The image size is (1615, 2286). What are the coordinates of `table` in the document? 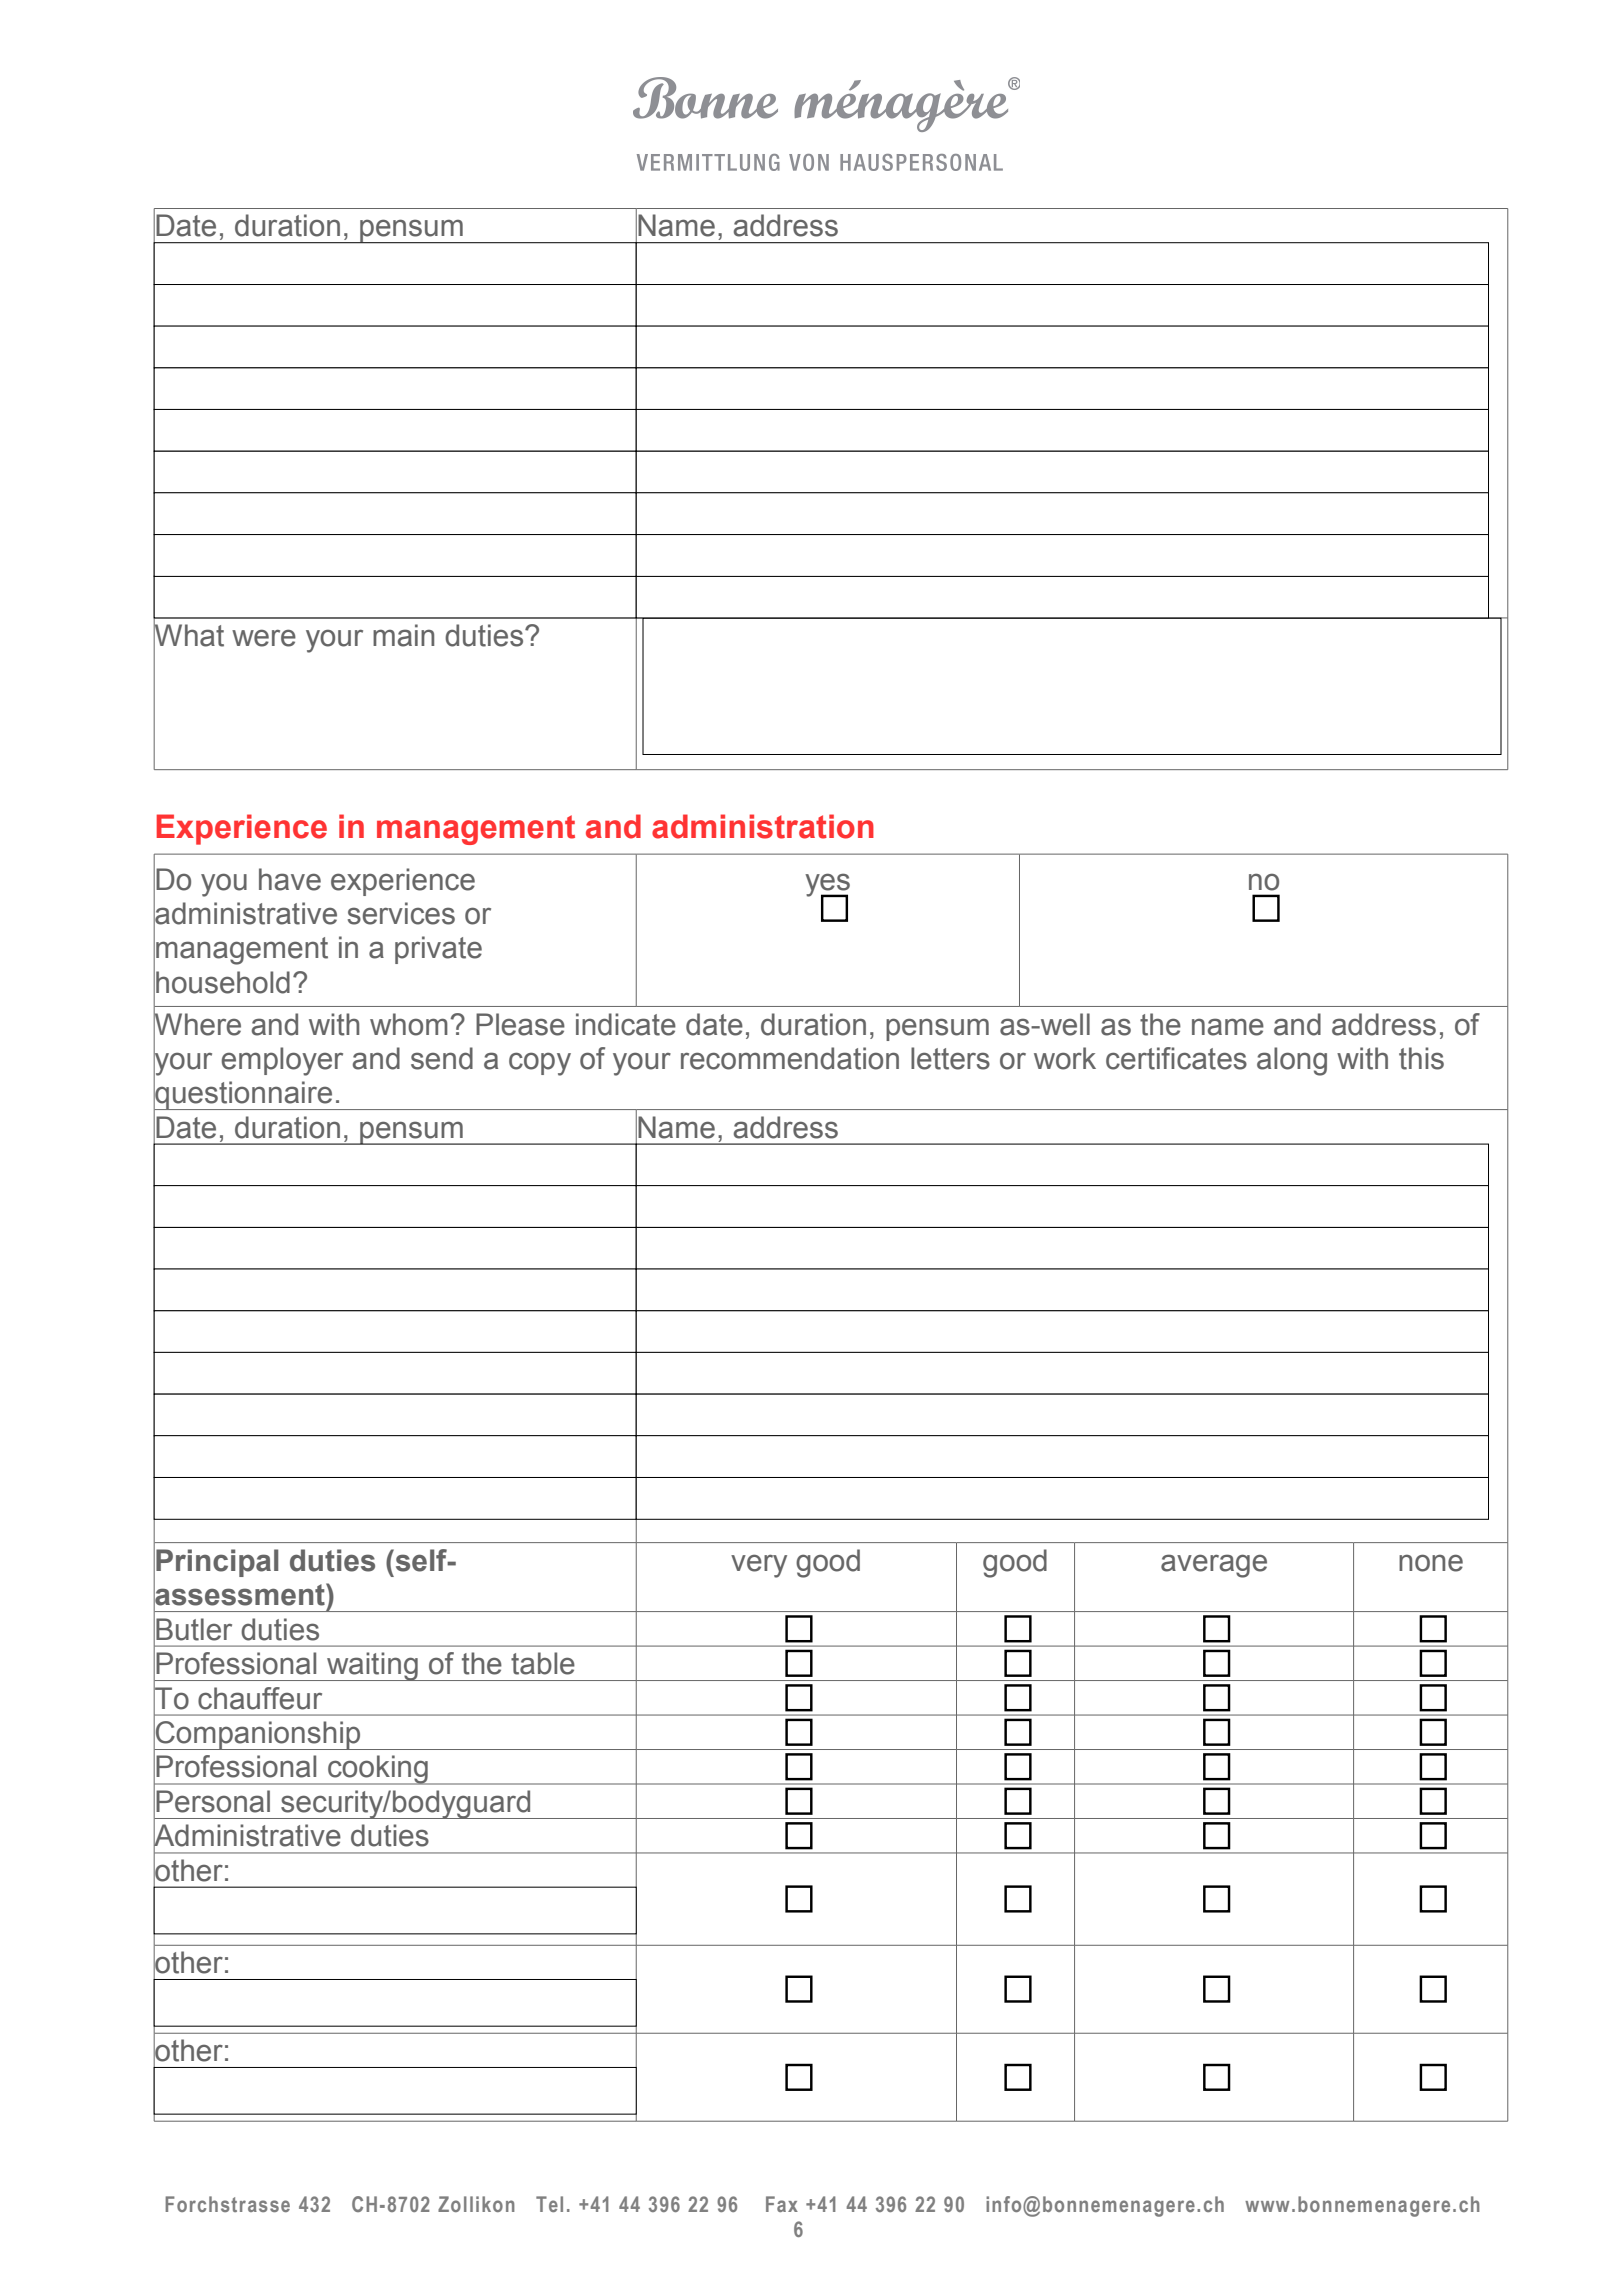 It's located at (543, 1663).
